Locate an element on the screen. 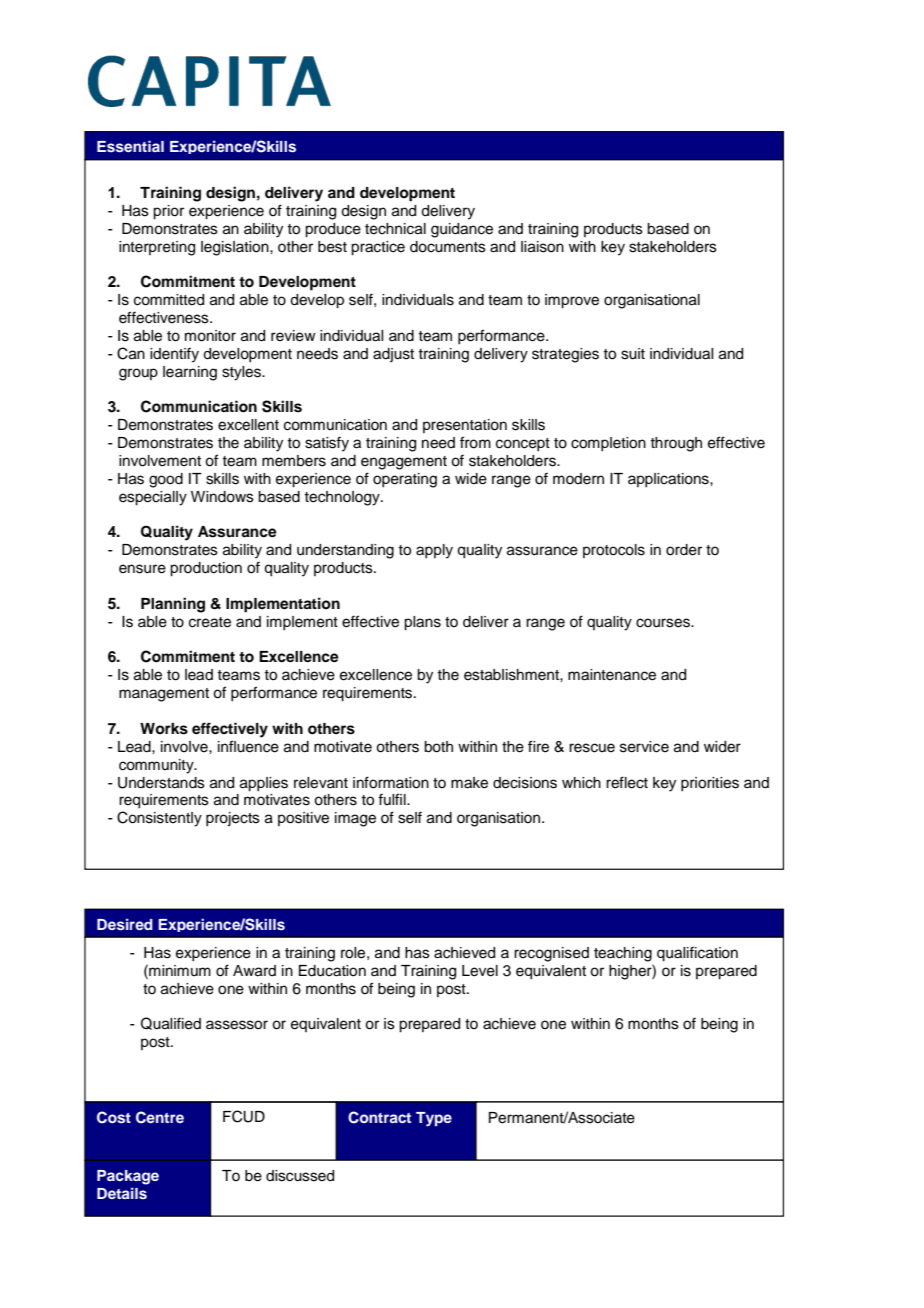 Image resolution: width=924 pixels, height=1308 pixels. Essential is located at coordinates (130, 146).
